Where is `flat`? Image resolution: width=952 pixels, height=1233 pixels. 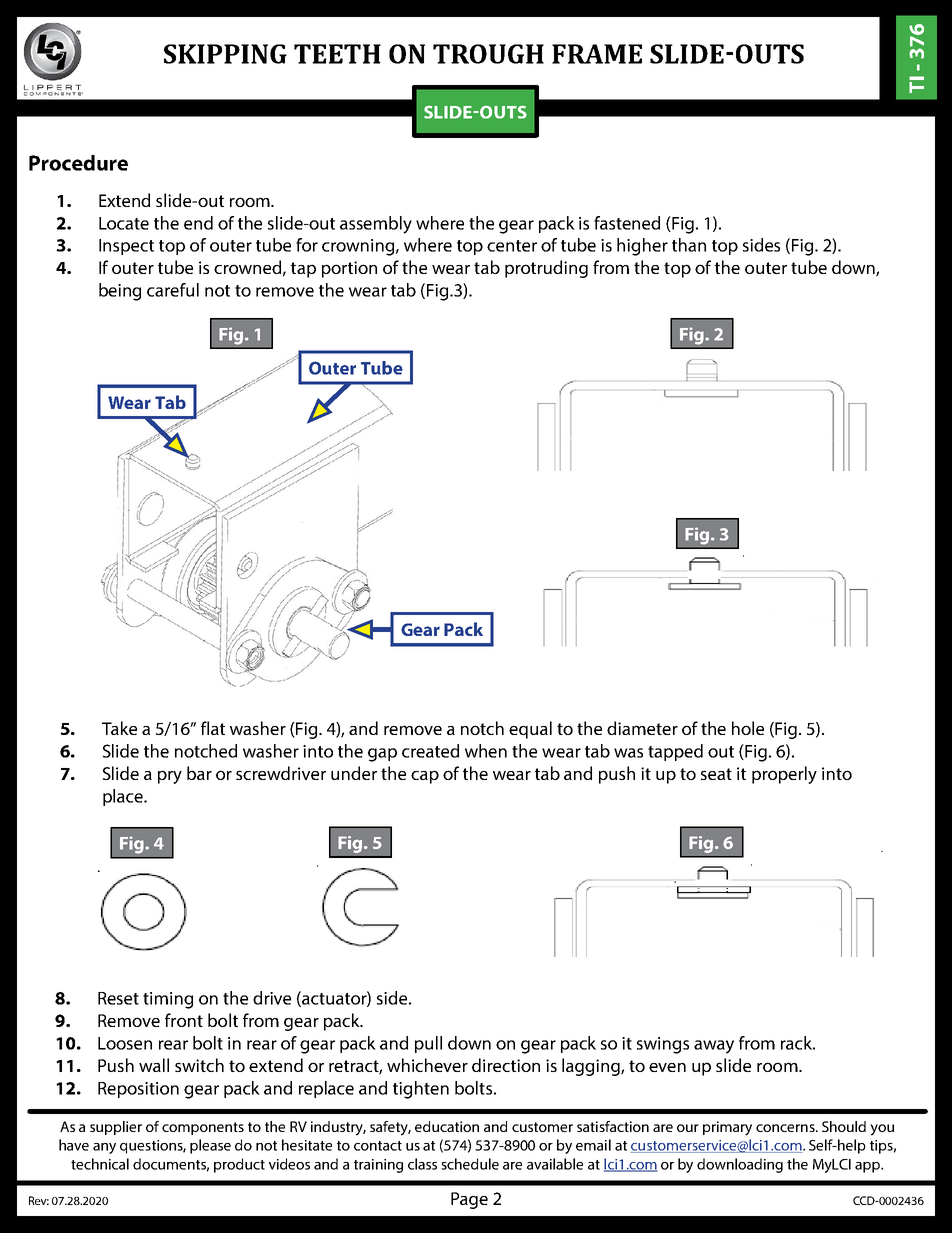
flat is located at coordinates (213, 728).
